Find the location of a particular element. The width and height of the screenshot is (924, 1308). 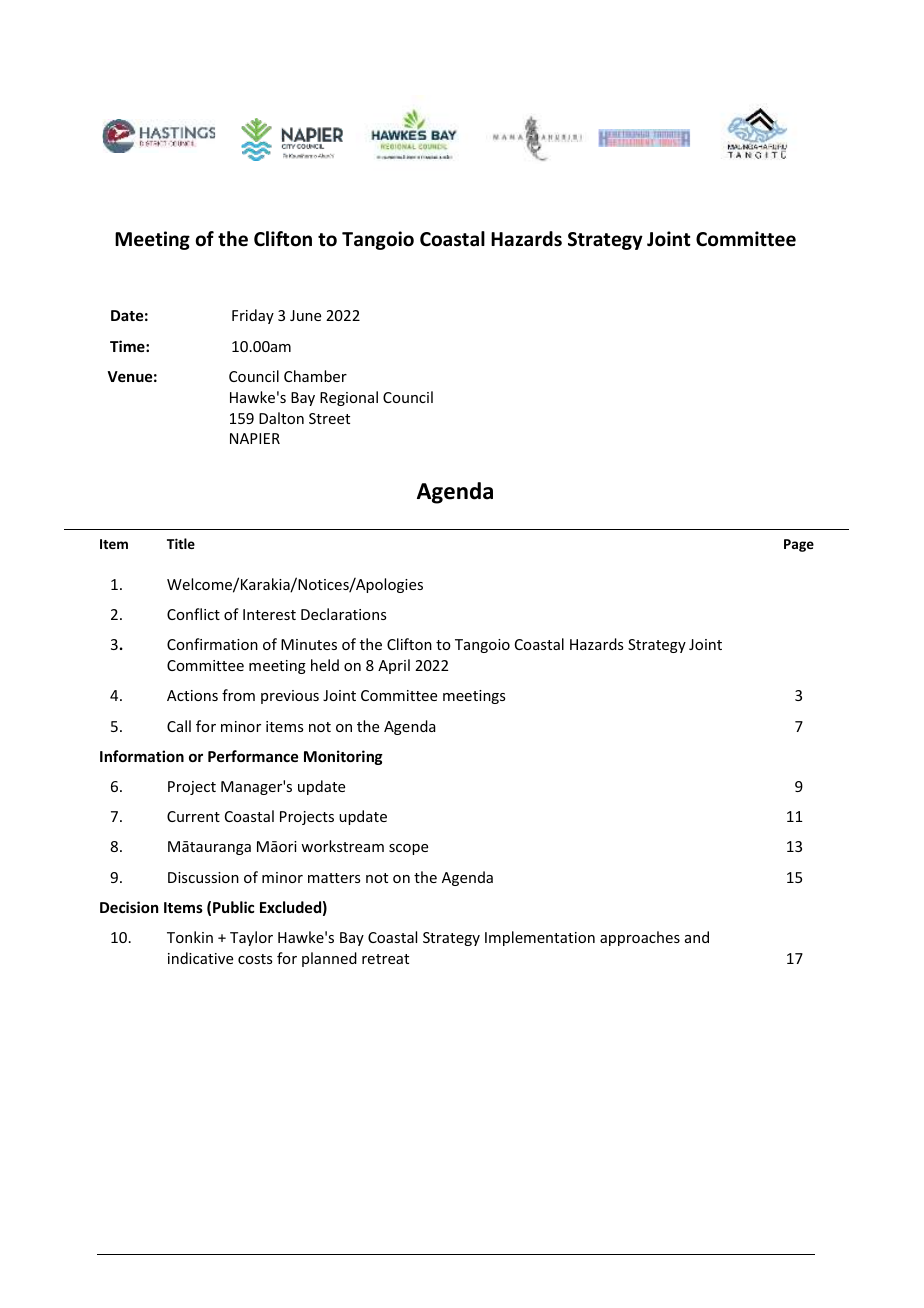

and is located at coordinates (697, 937).
